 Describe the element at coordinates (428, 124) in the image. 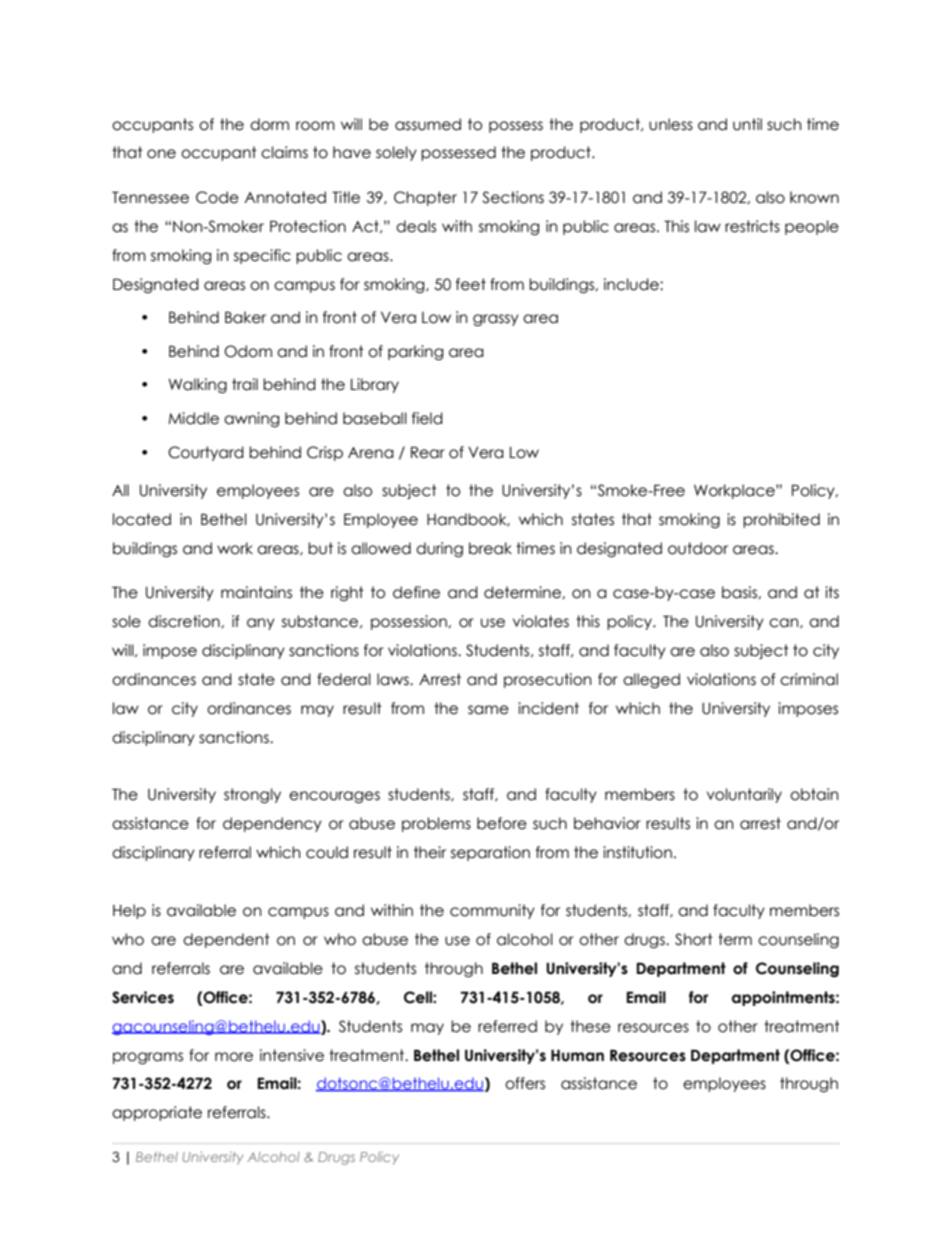

I see `assumed` at that location.
